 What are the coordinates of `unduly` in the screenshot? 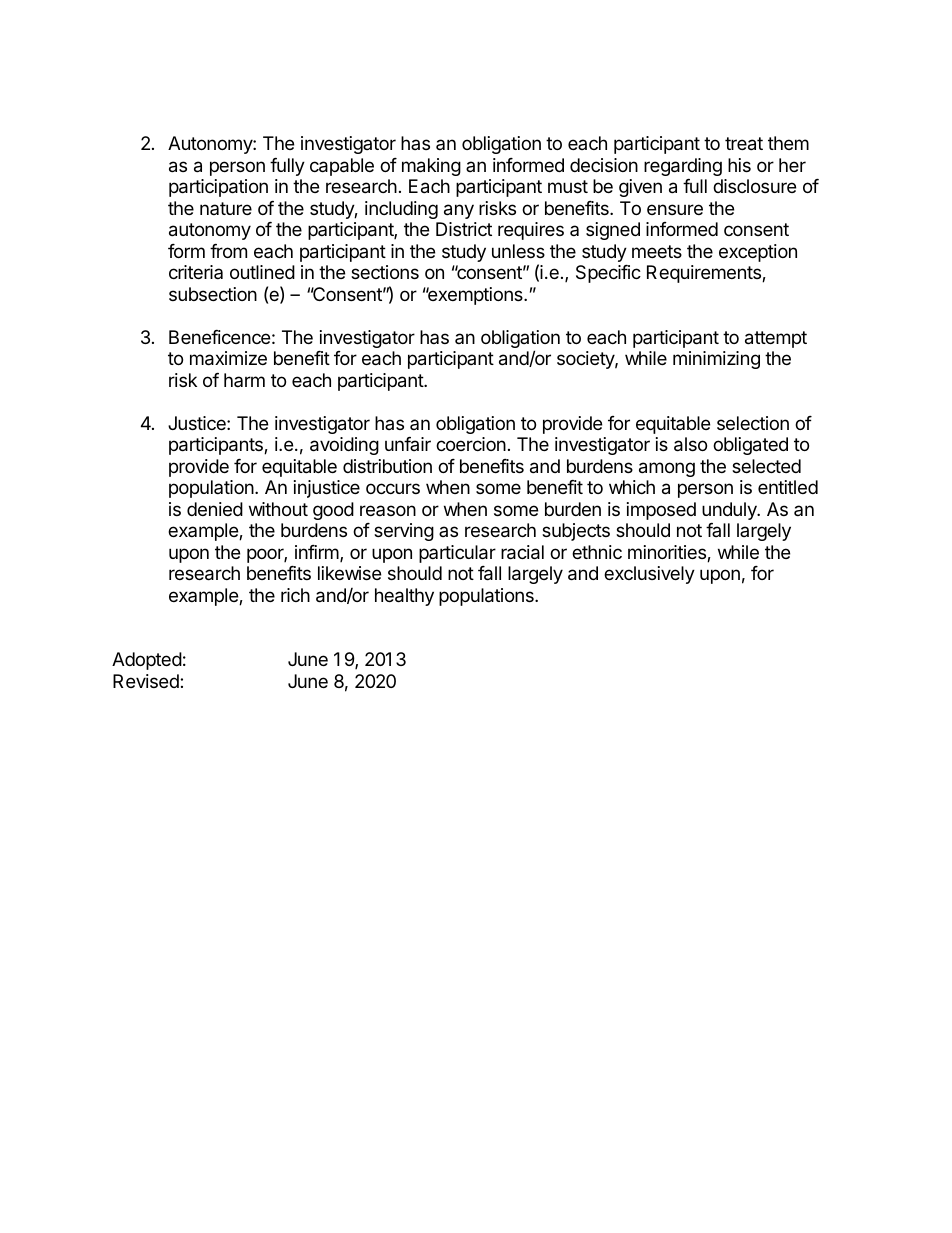 It's located at (730, 511).
